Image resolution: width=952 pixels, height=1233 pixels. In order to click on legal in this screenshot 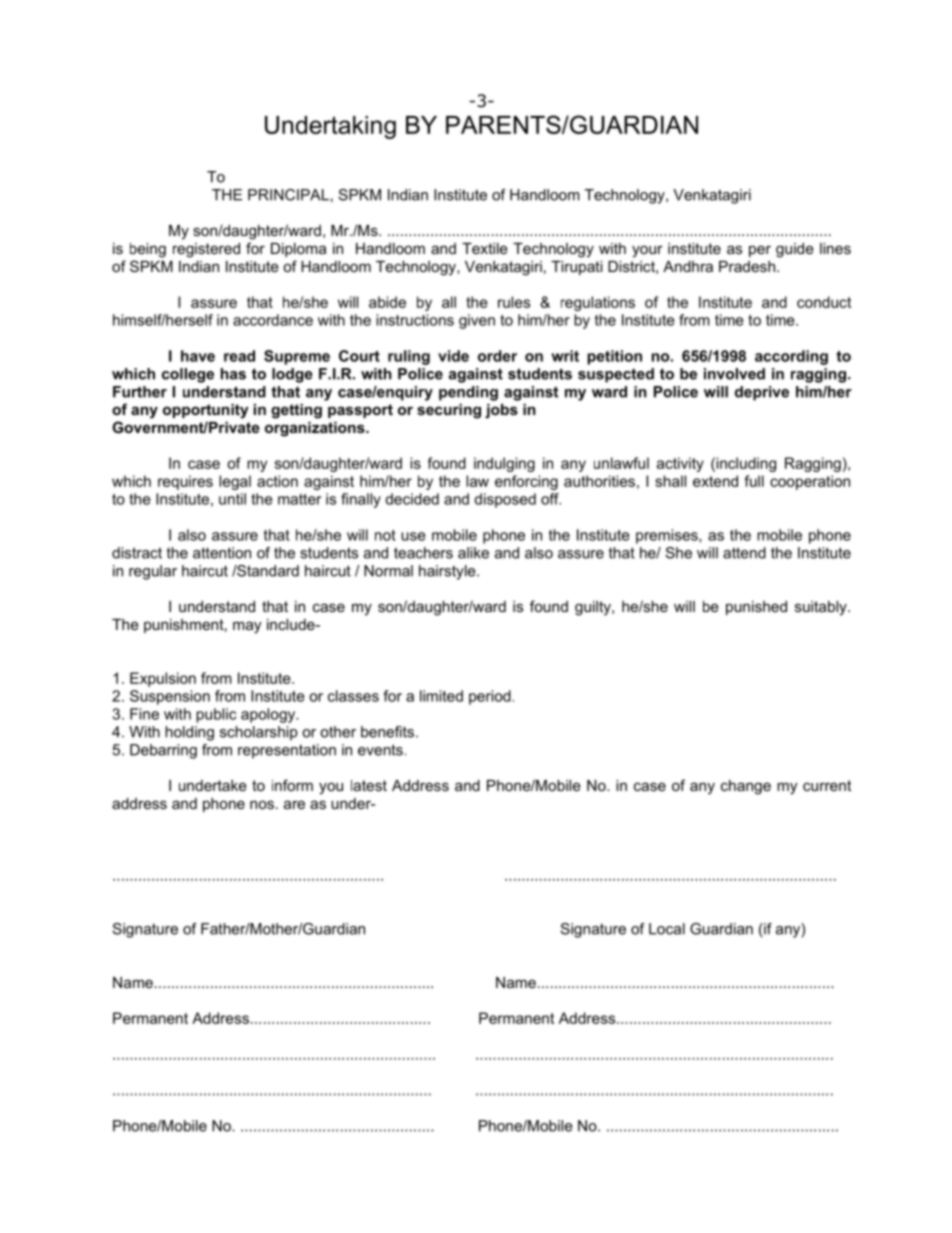, I will do `click(235, 482)`.
